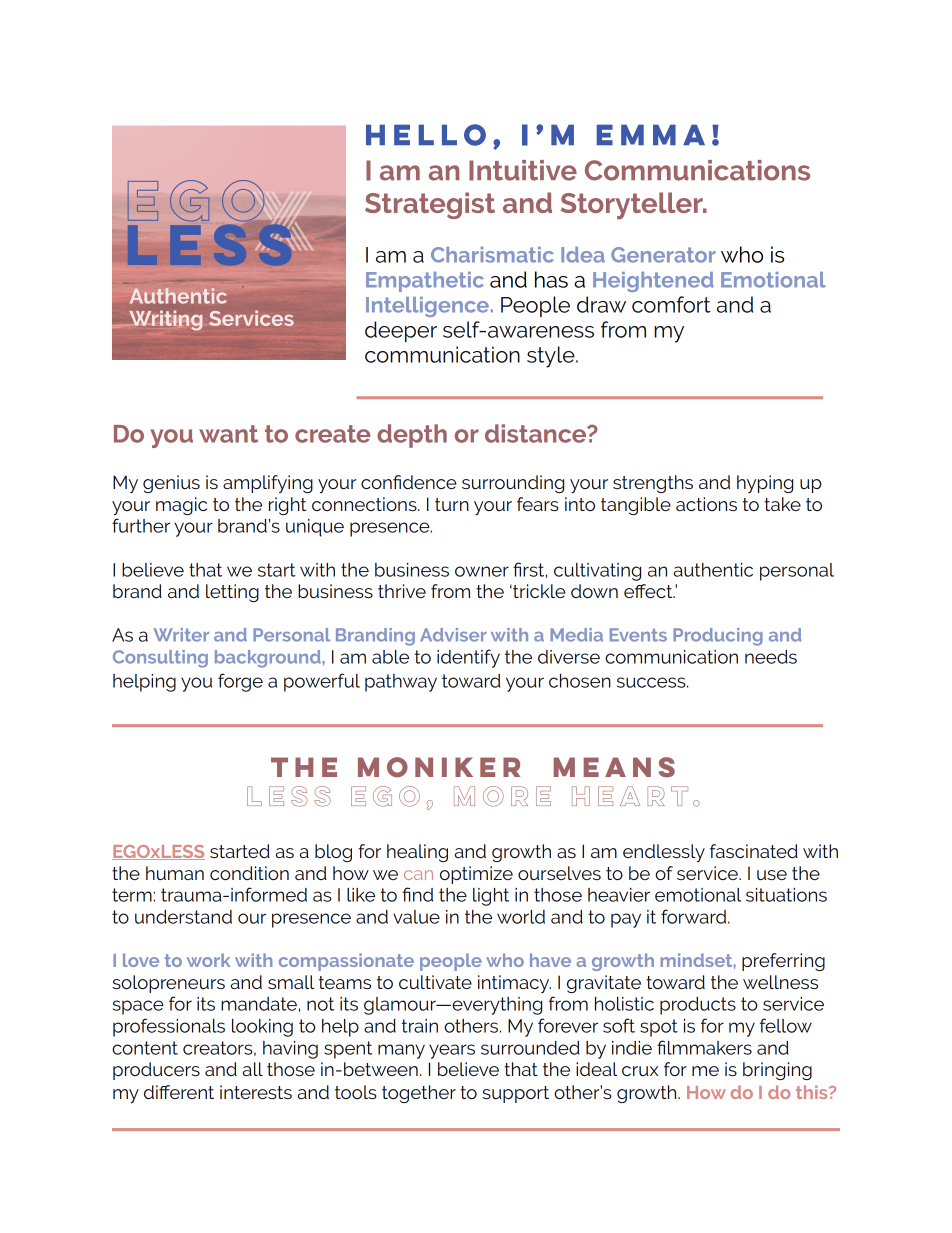 This page has width=952, height=1233. Describe the element at coordinates (651, 134) in the page. I see `Emma` at that location.
